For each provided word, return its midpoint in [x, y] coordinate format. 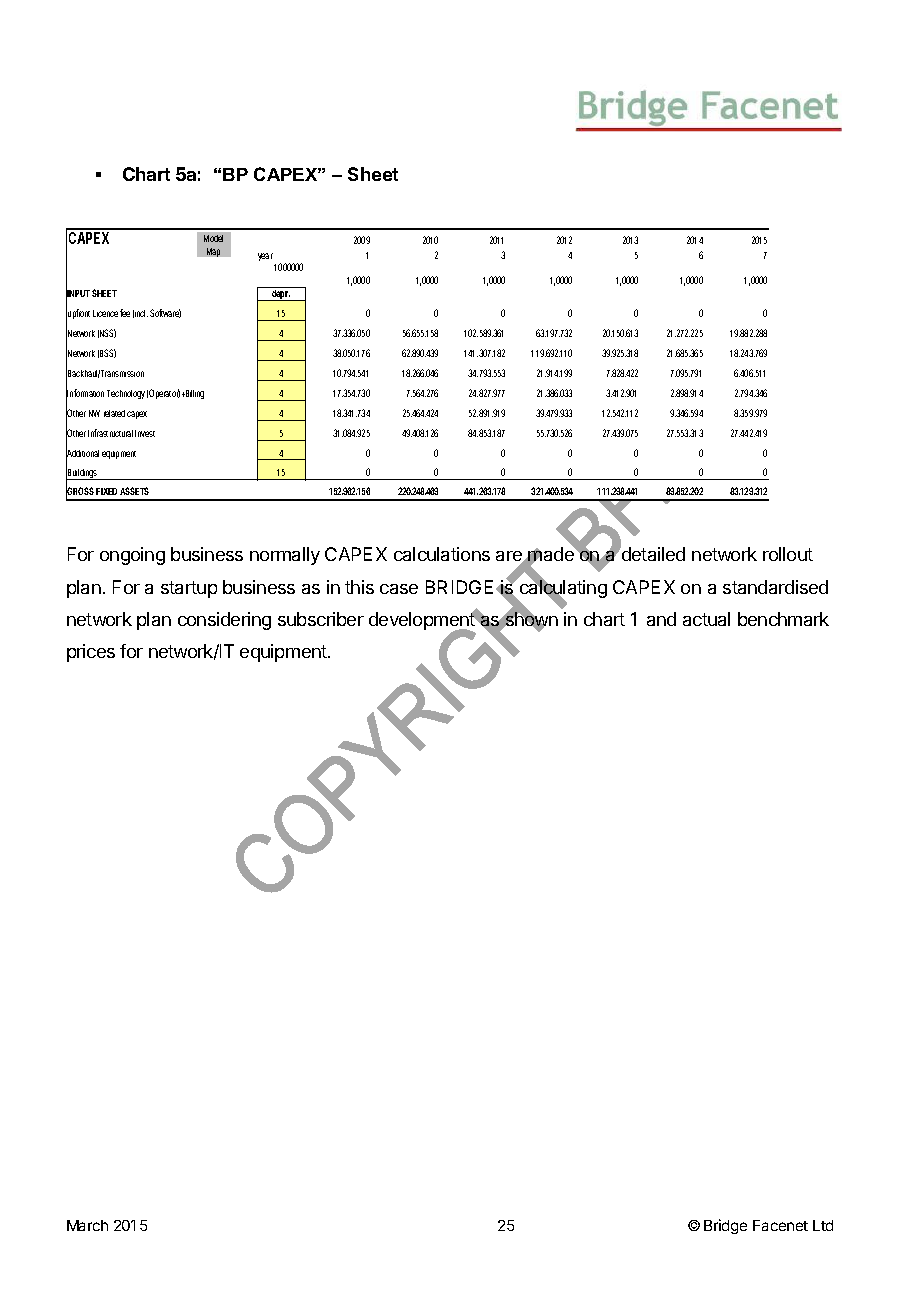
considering [224, 621]
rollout [788, 554]
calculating [562, 589]
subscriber [321, 619]
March [87, 1225]
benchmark [783, 619]
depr [280, 295]
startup [189, 589]
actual [706, 619]
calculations [442, 554]
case [399, 589]
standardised [775, 587]
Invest [145, 433]
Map [213, 252]
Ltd [823, 1225]
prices [91, 653]
